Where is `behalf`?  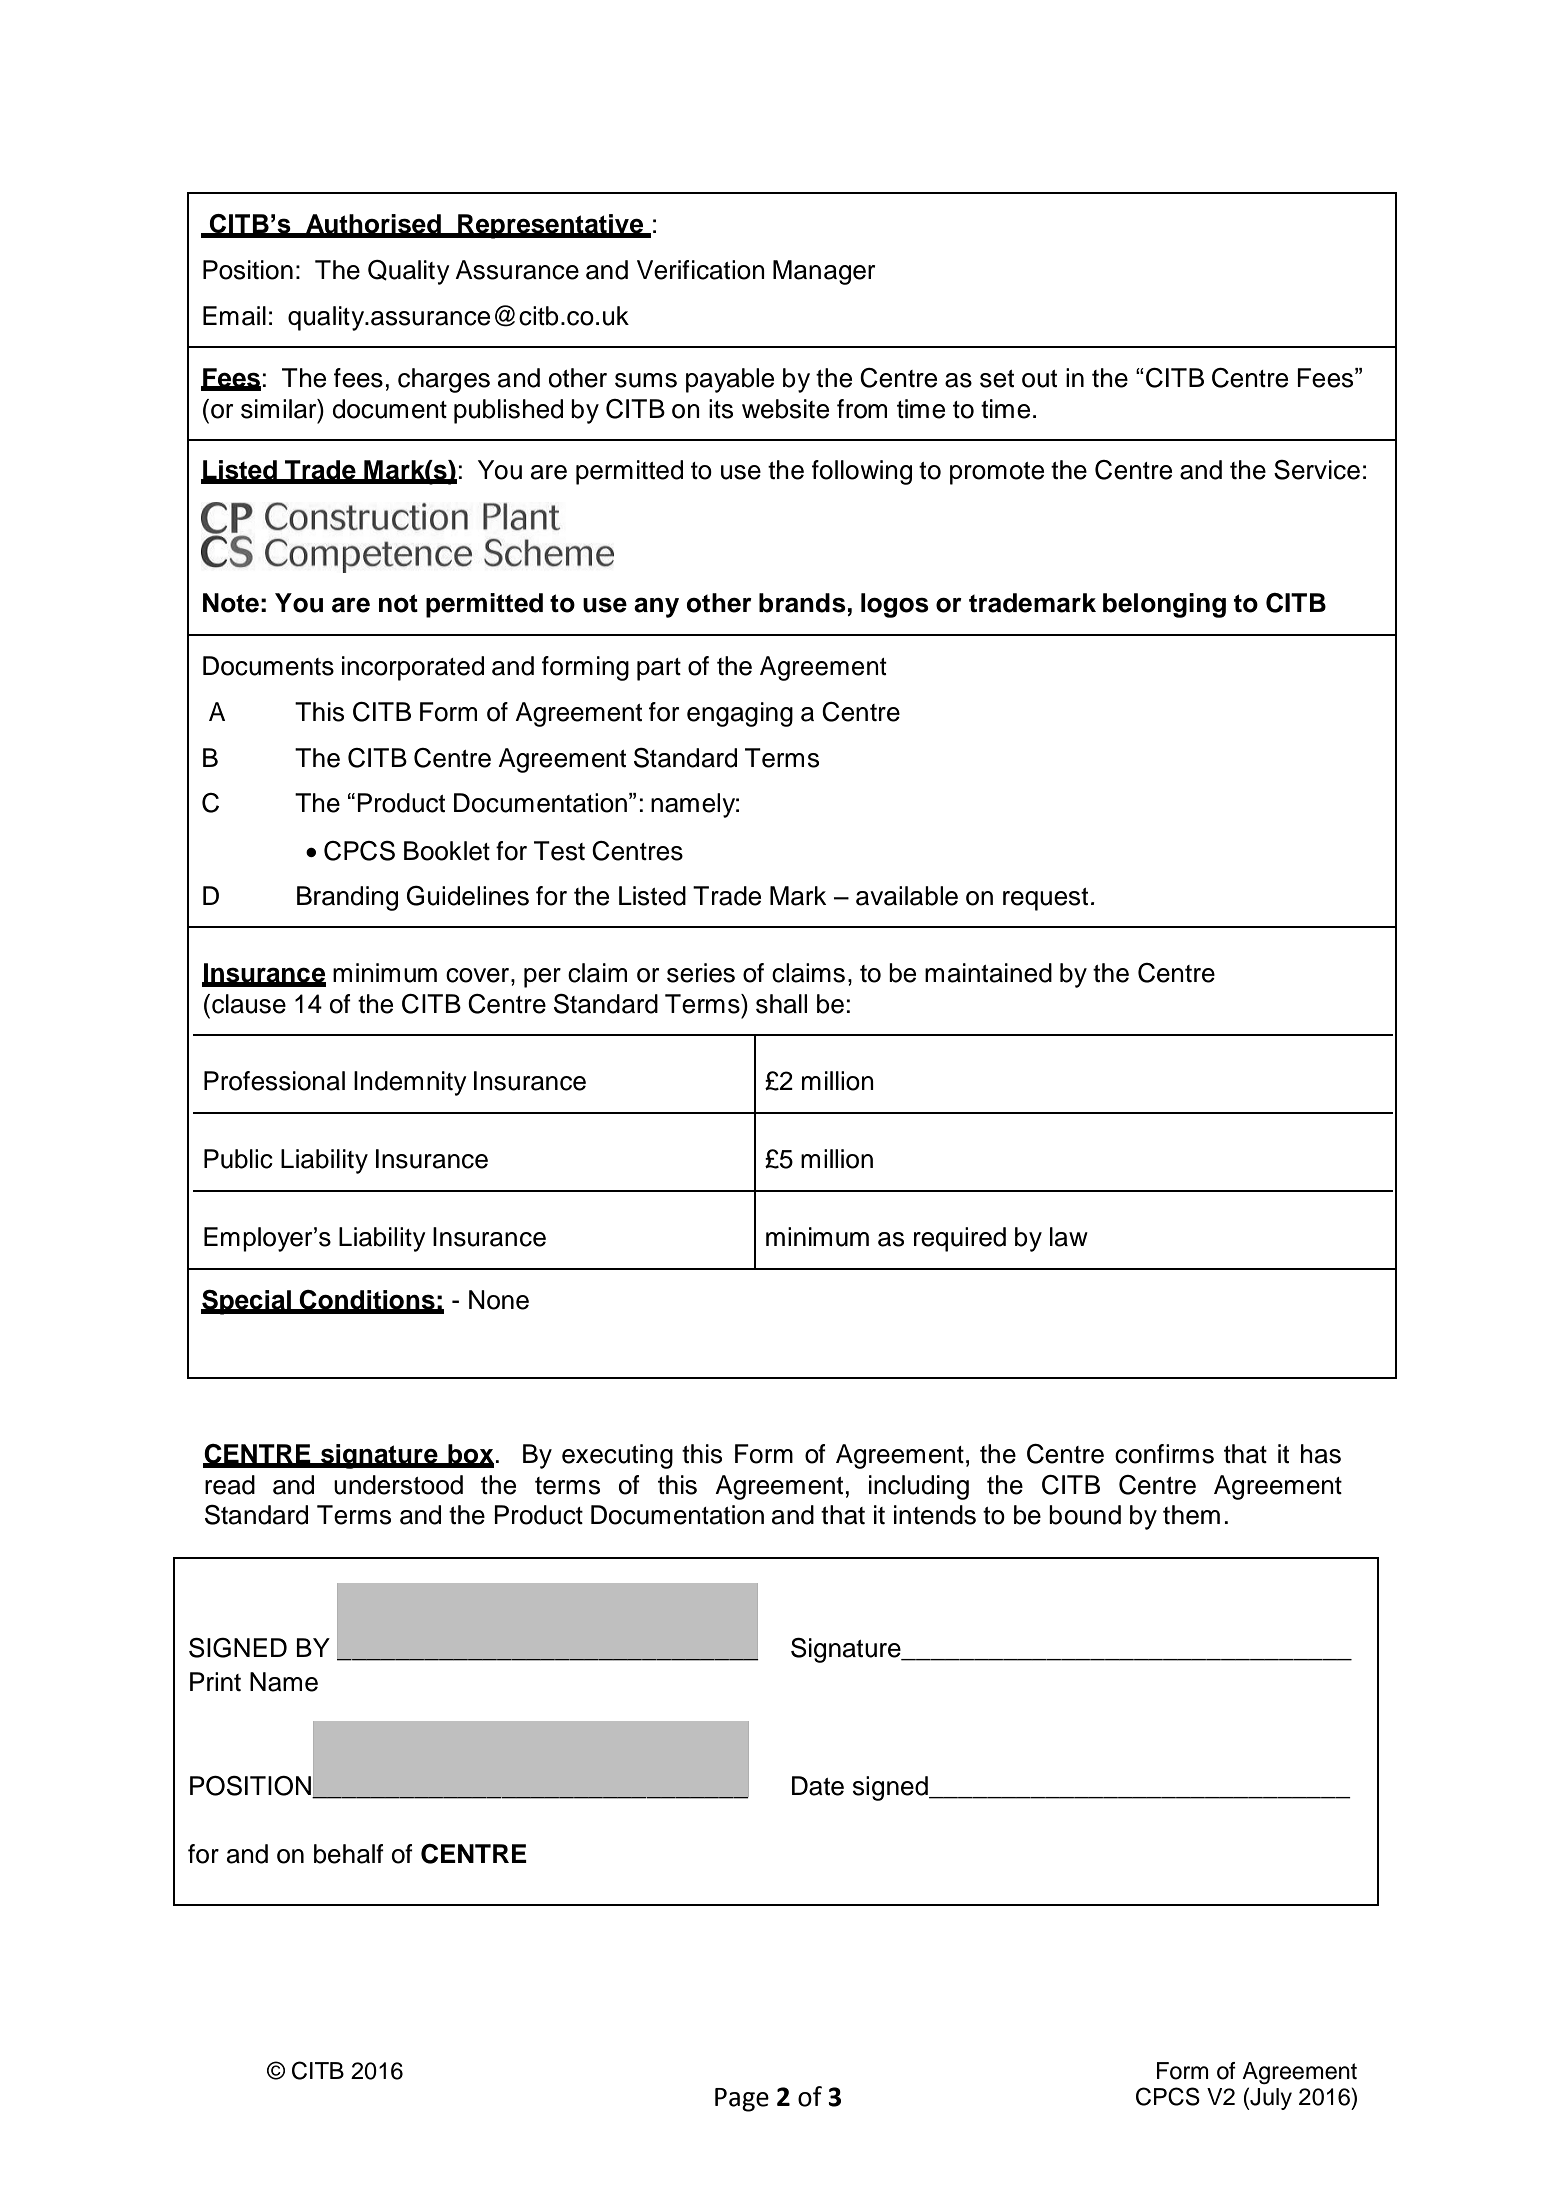 behalf is located at coordinates (349, 1854).
